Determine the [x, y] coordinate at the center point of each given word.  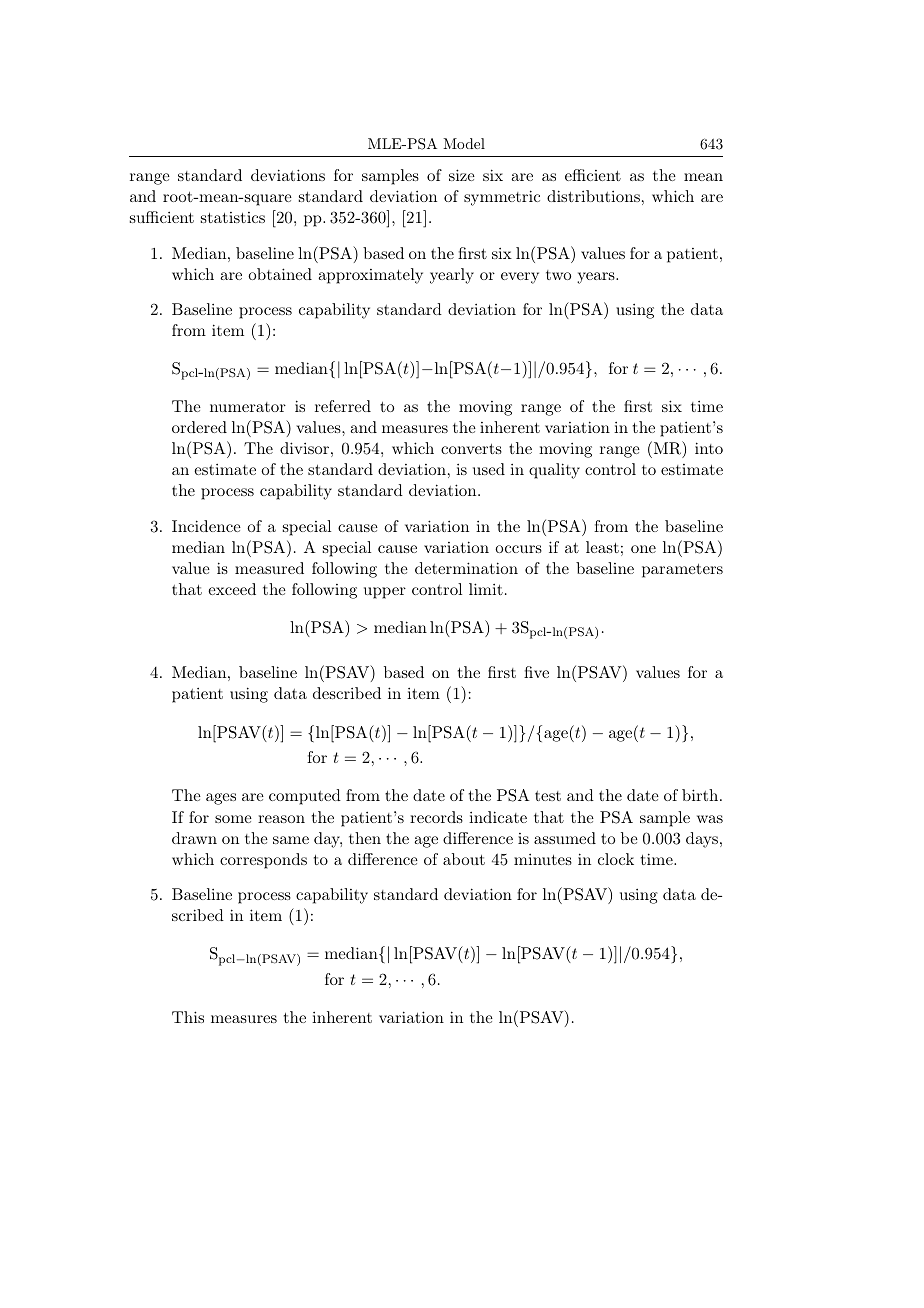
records [436, 817]
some [233, 819]
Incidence [206, 526]
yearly [452, 276]
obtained [280, 274]
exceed [232, 589]
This [188, 1017]
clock [616, 859]
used [489, 469]
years [597, 278]
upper [385, 593]
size [462, 175]
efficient [593, 175]
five [536, 672]
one [643, 549]
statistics [233, 217]
